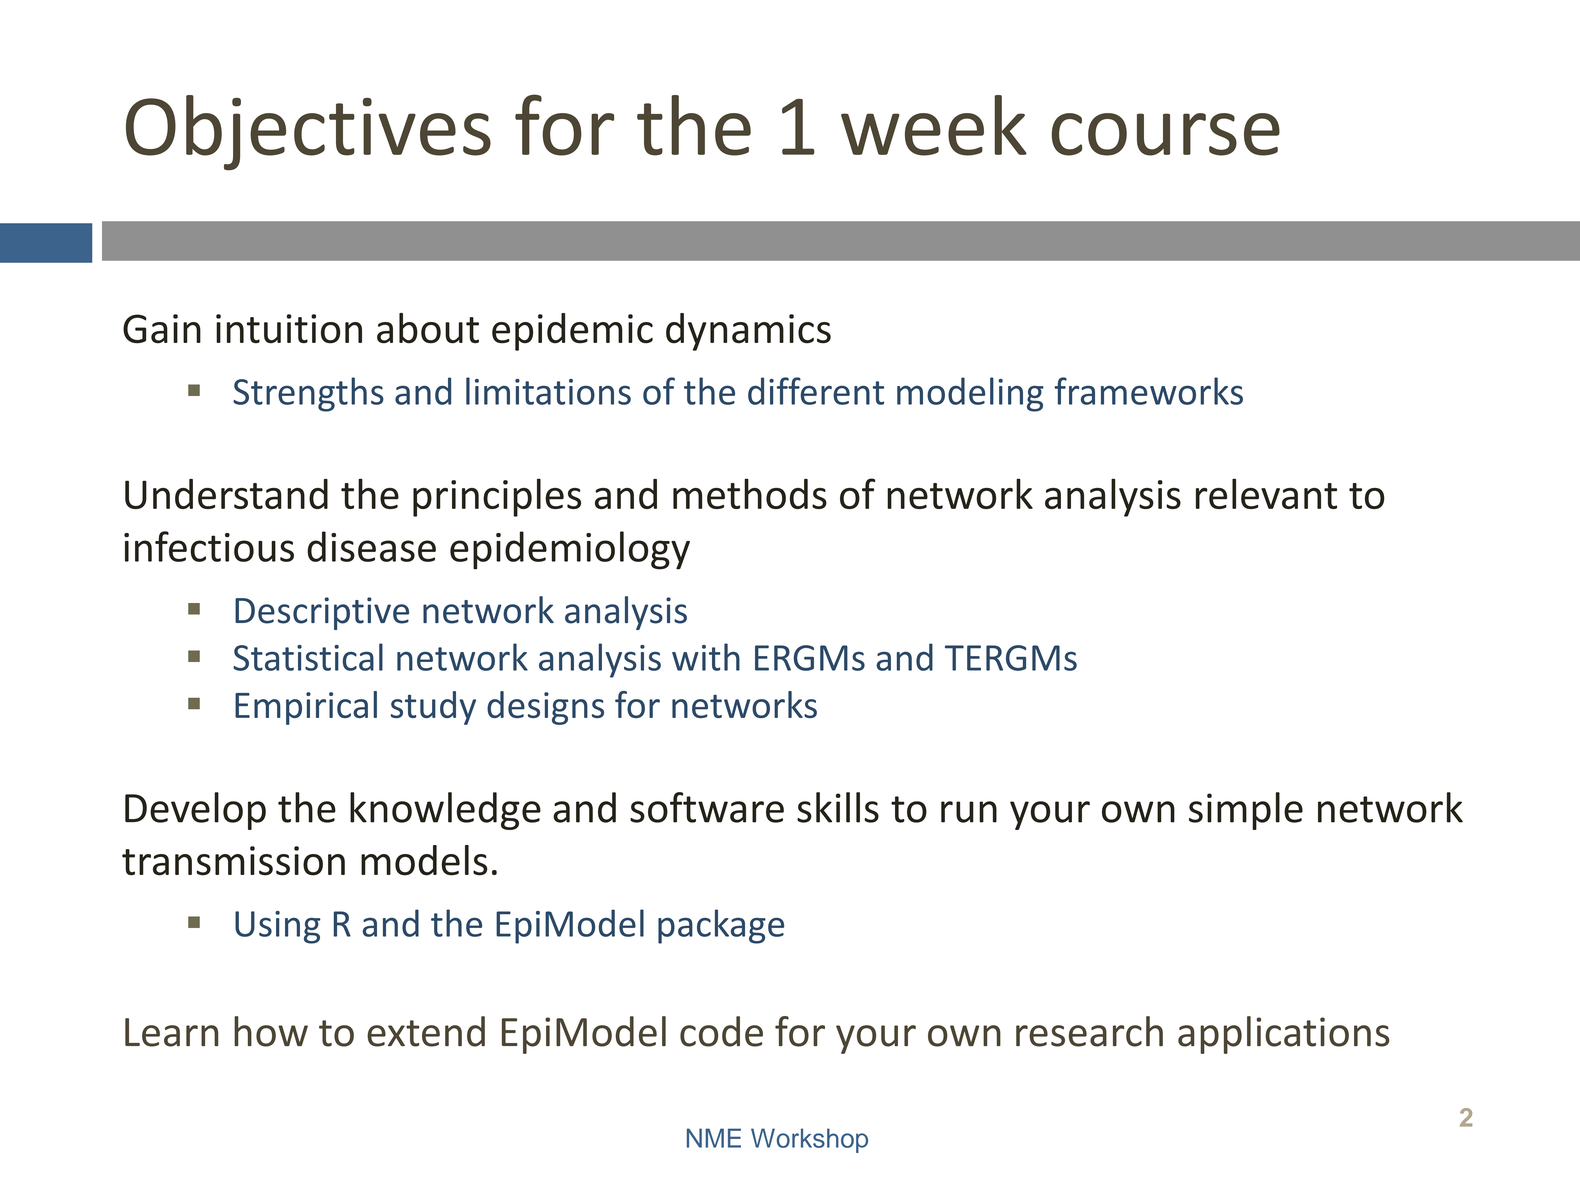  I want to click on package, so click(721, 926).
